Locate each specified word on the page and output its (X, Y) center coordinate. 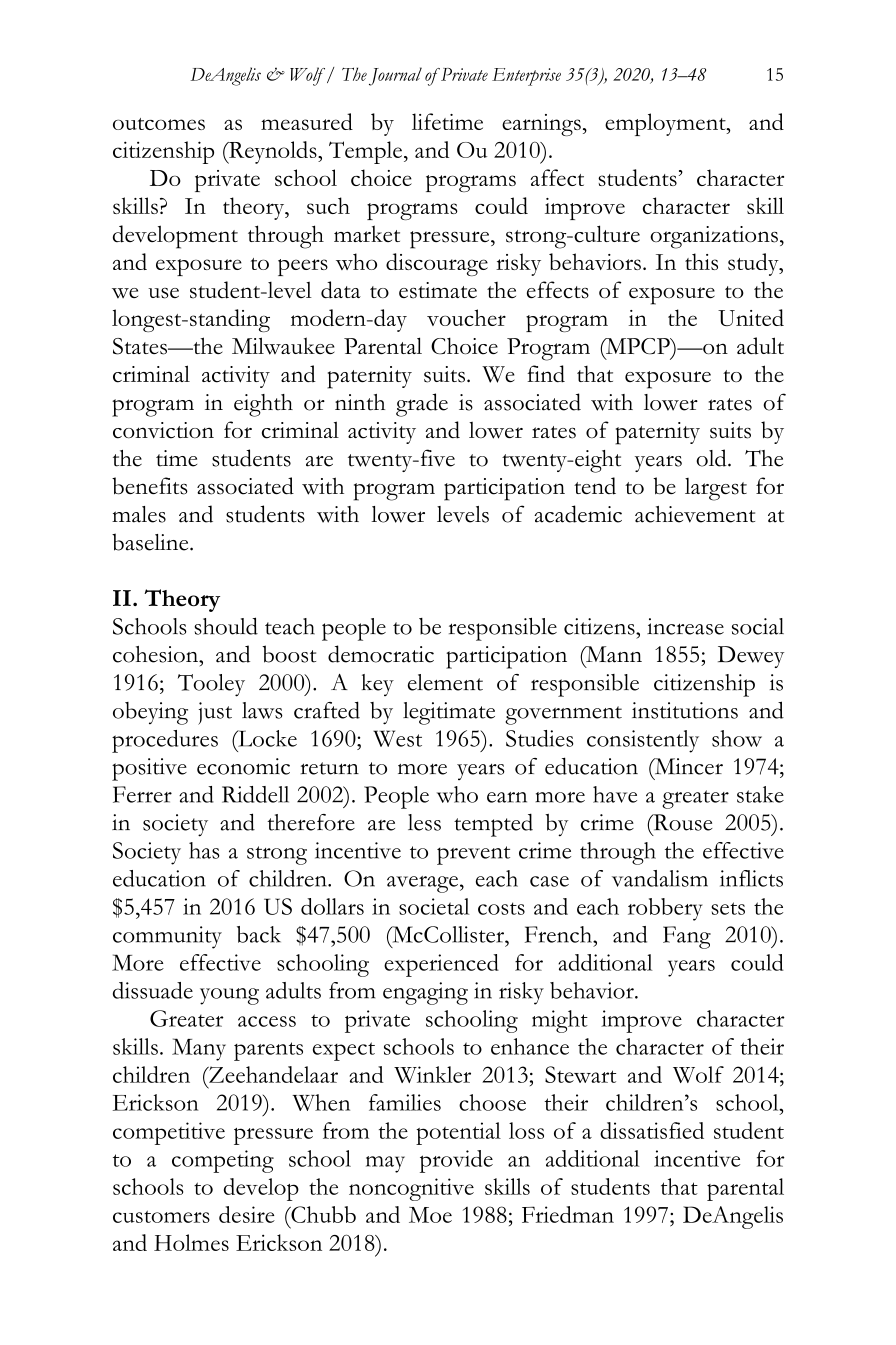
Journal (395, 76)
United (751, 317)
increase (685, 626)
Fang (687, 937)
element (445, 682)
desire (247, 1214)
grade (422, 405)
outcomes (159, 124)
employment (666, 124)
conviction (163, 430)
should (226, 626)
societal (434, 906)
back (259, 934)
